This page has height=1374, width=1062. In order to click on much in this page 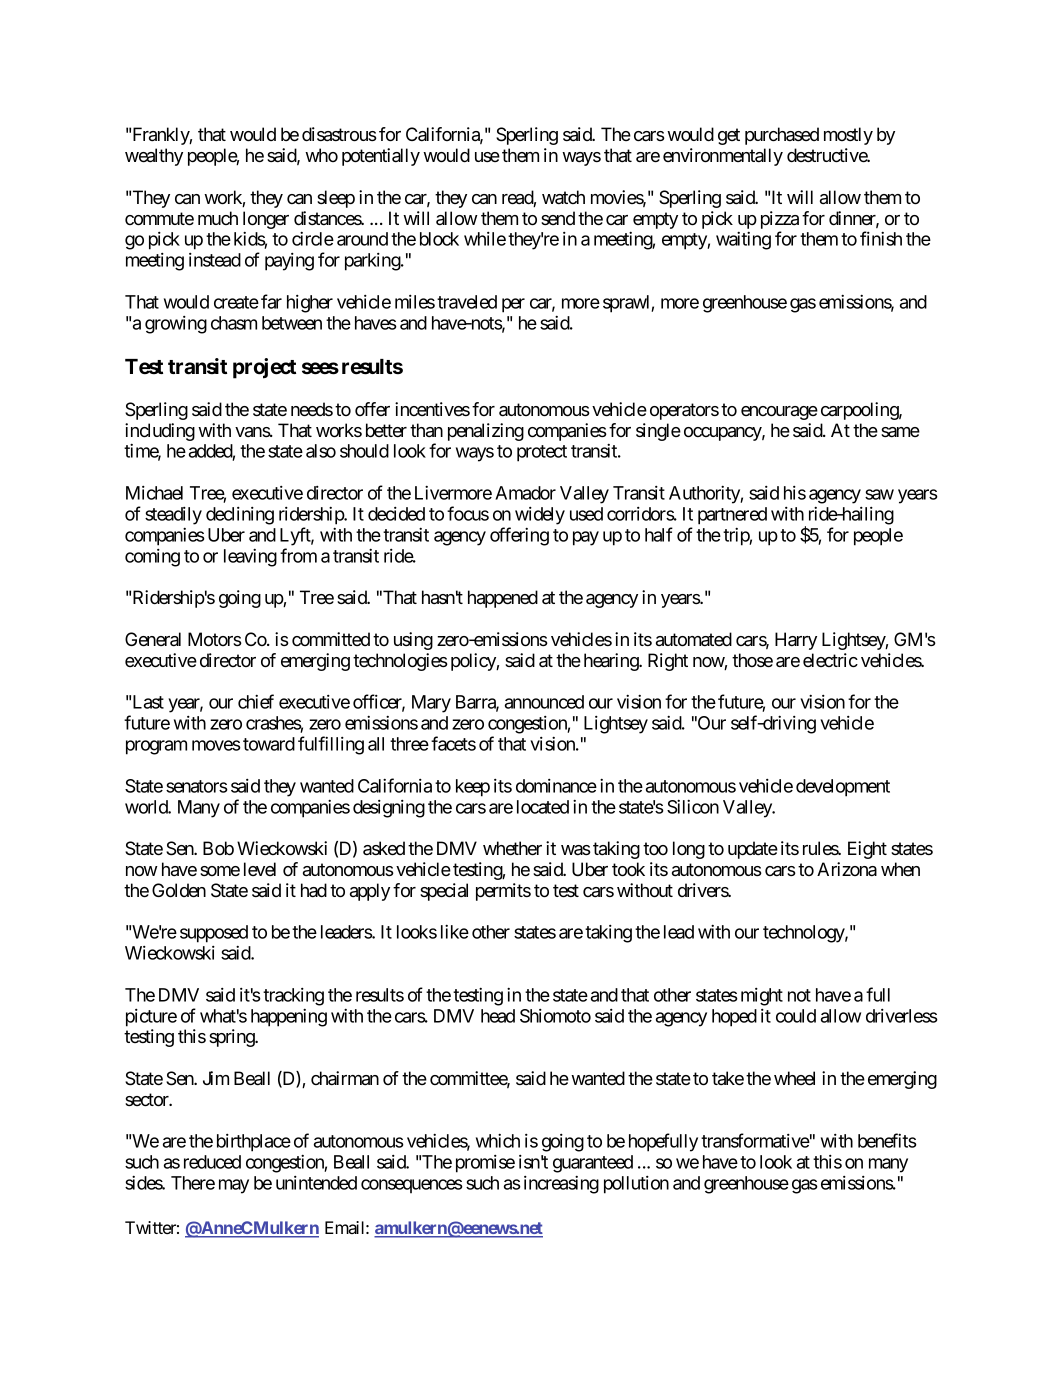, I will do `click(218, 218)`.
